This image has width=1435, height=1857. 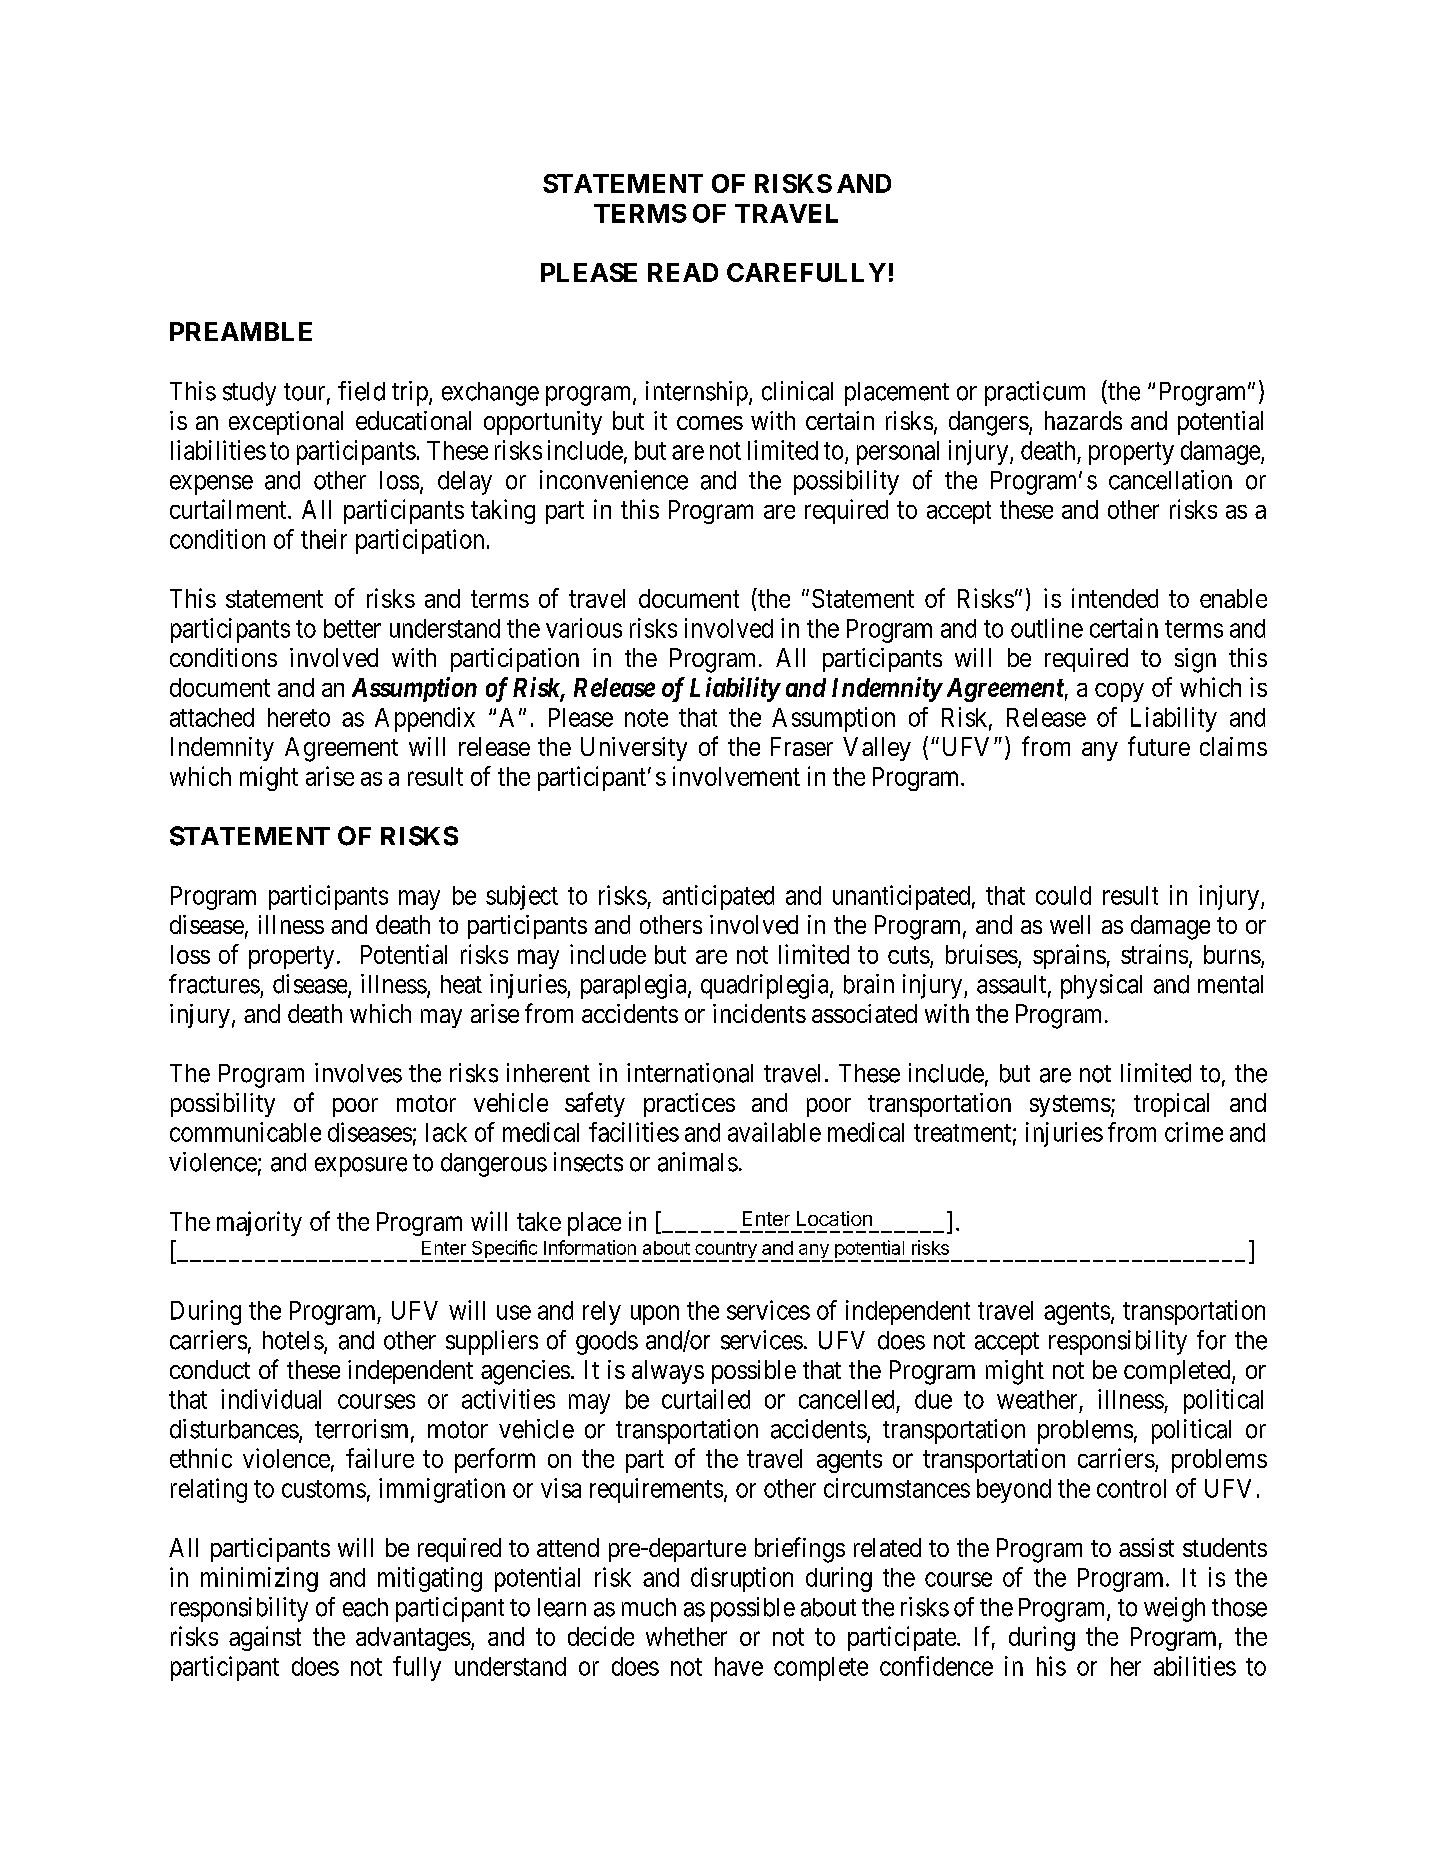 I want to click on whether, so click(x=686, y=1636).
